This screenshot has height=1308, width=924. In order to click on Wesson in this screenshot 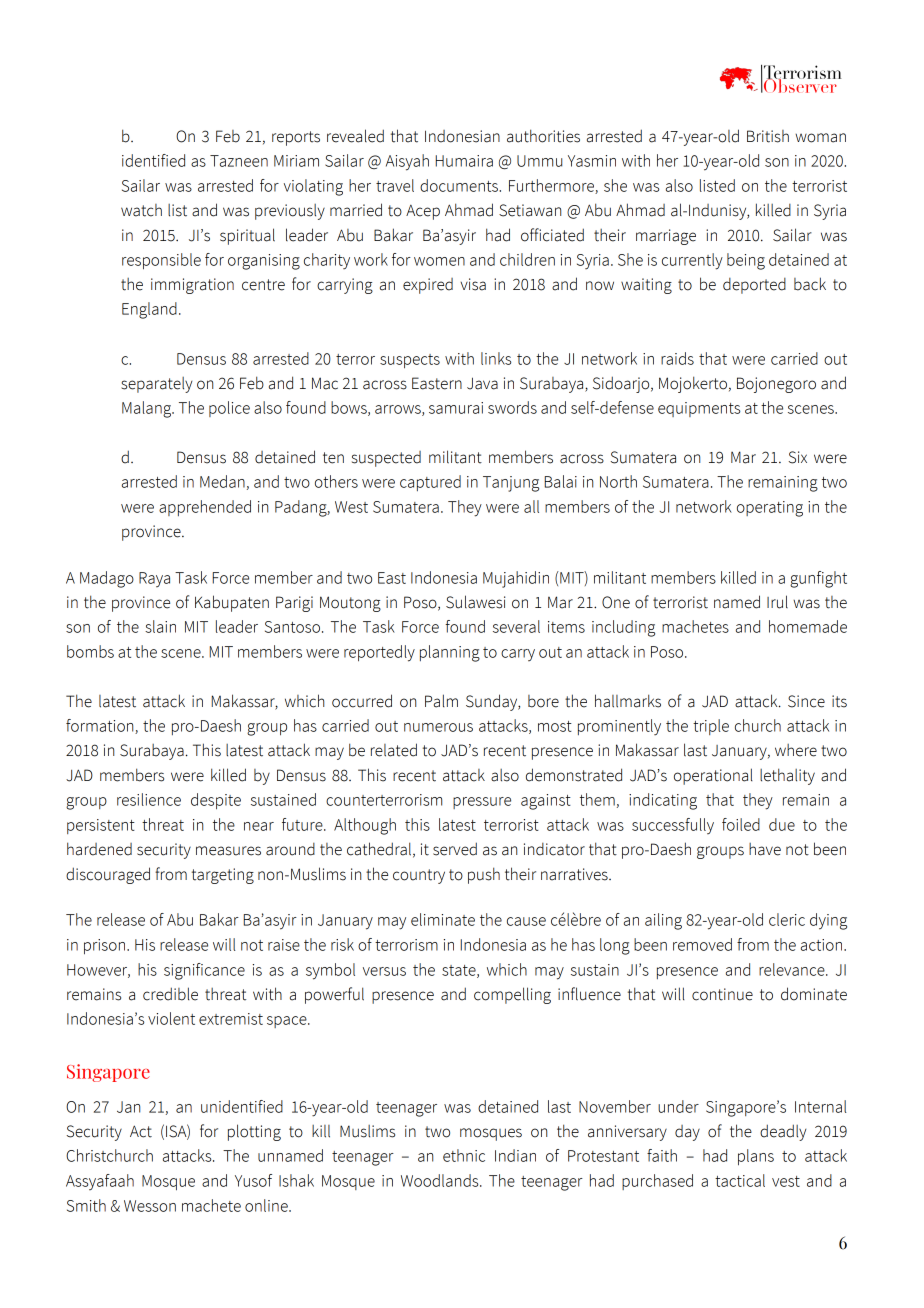, I will do `click(150, 1206)`.
